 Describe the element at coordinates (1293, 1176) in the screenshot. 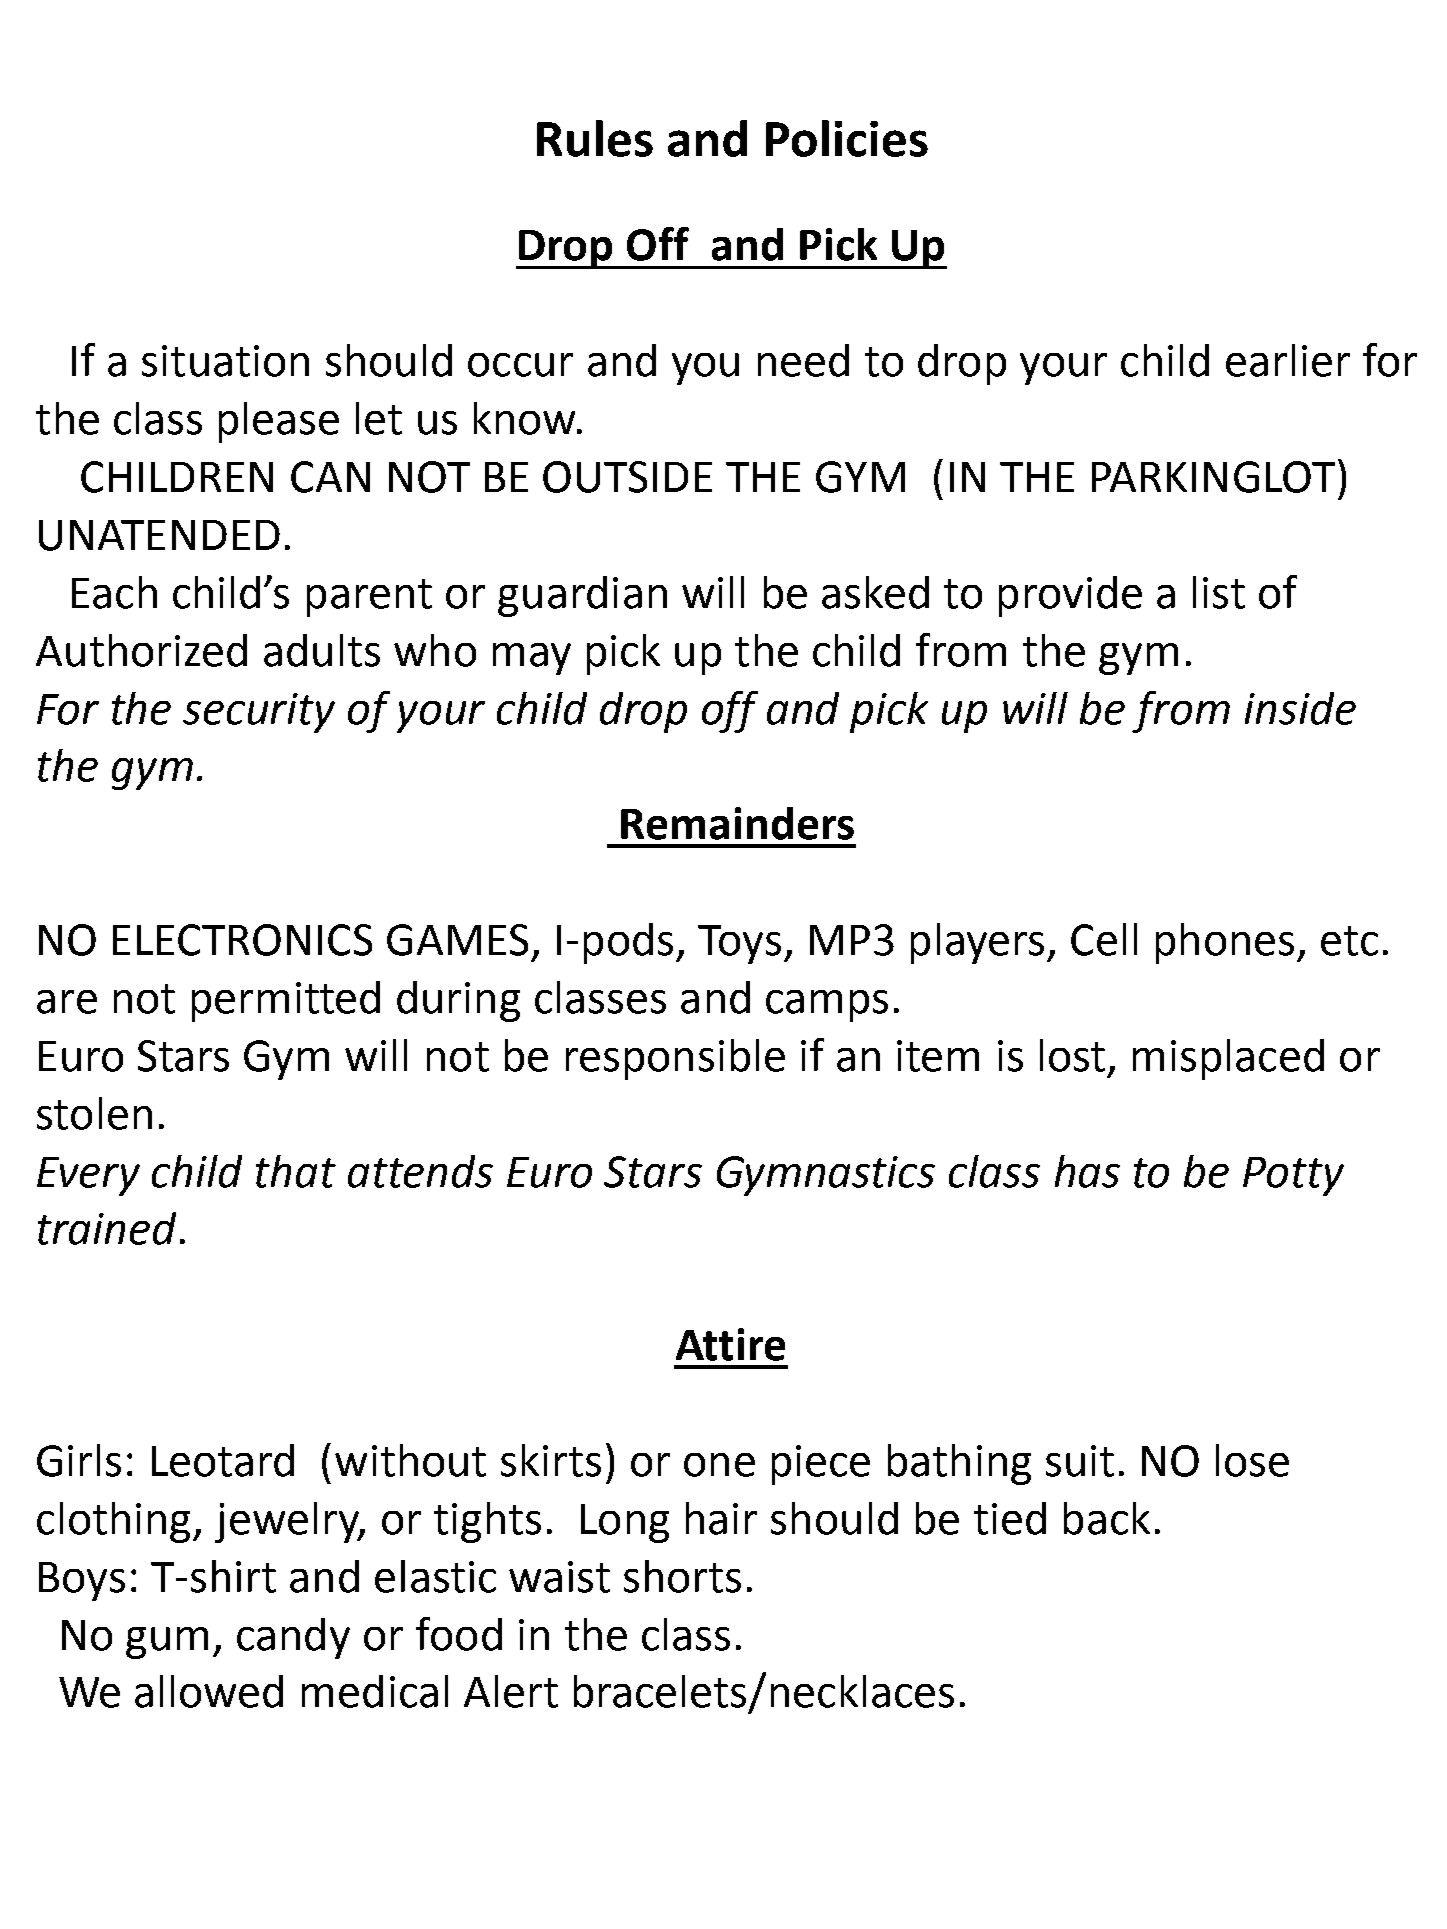

I see `Potty` at that location.
